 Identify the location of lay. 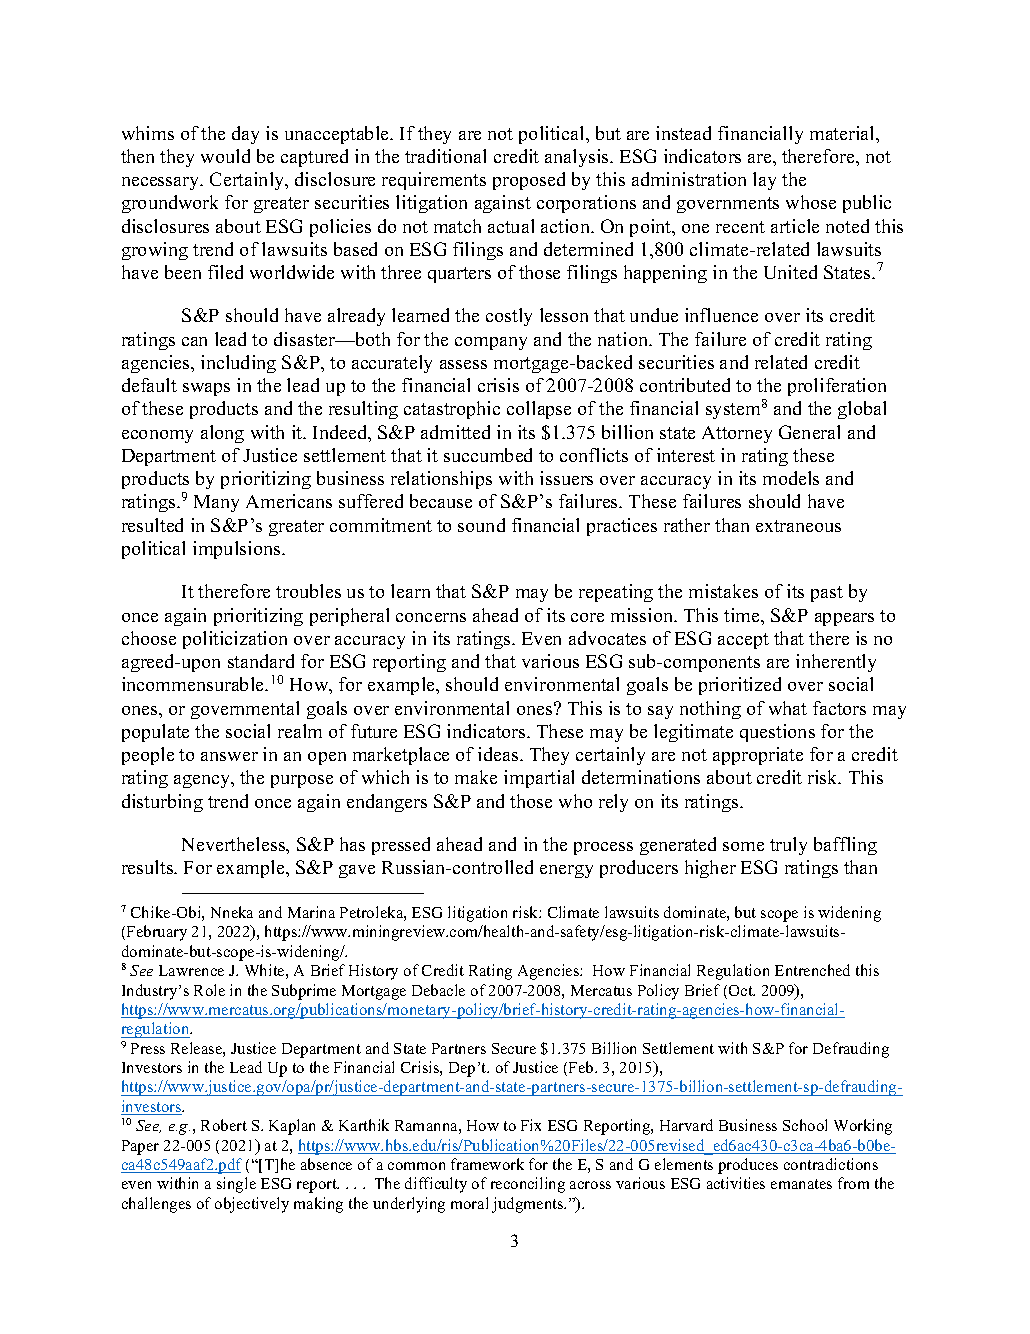
(764, 181).
